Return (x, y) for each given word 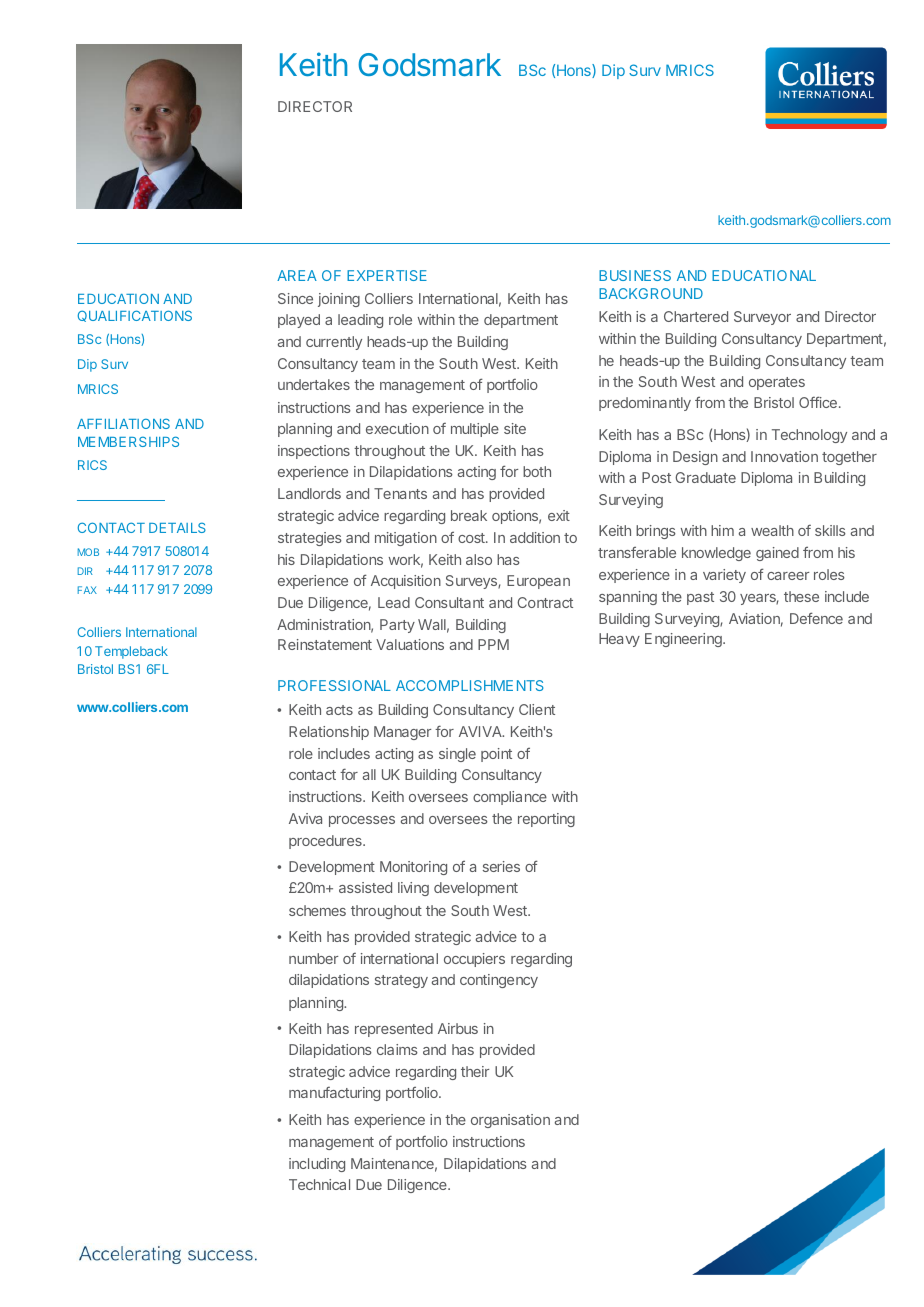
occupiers (474, 960)
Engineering (684, 640)
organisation (510, 1121)
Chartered (696, 316)
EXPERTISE (387, 275)
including (317, 1165)
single (457, 755)
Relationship (329, 733)
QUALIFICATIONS (135, 316)
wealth (772, 530)
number (313, 958)
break (469, 515)
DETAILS (177, 527)
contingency (499, 981)
